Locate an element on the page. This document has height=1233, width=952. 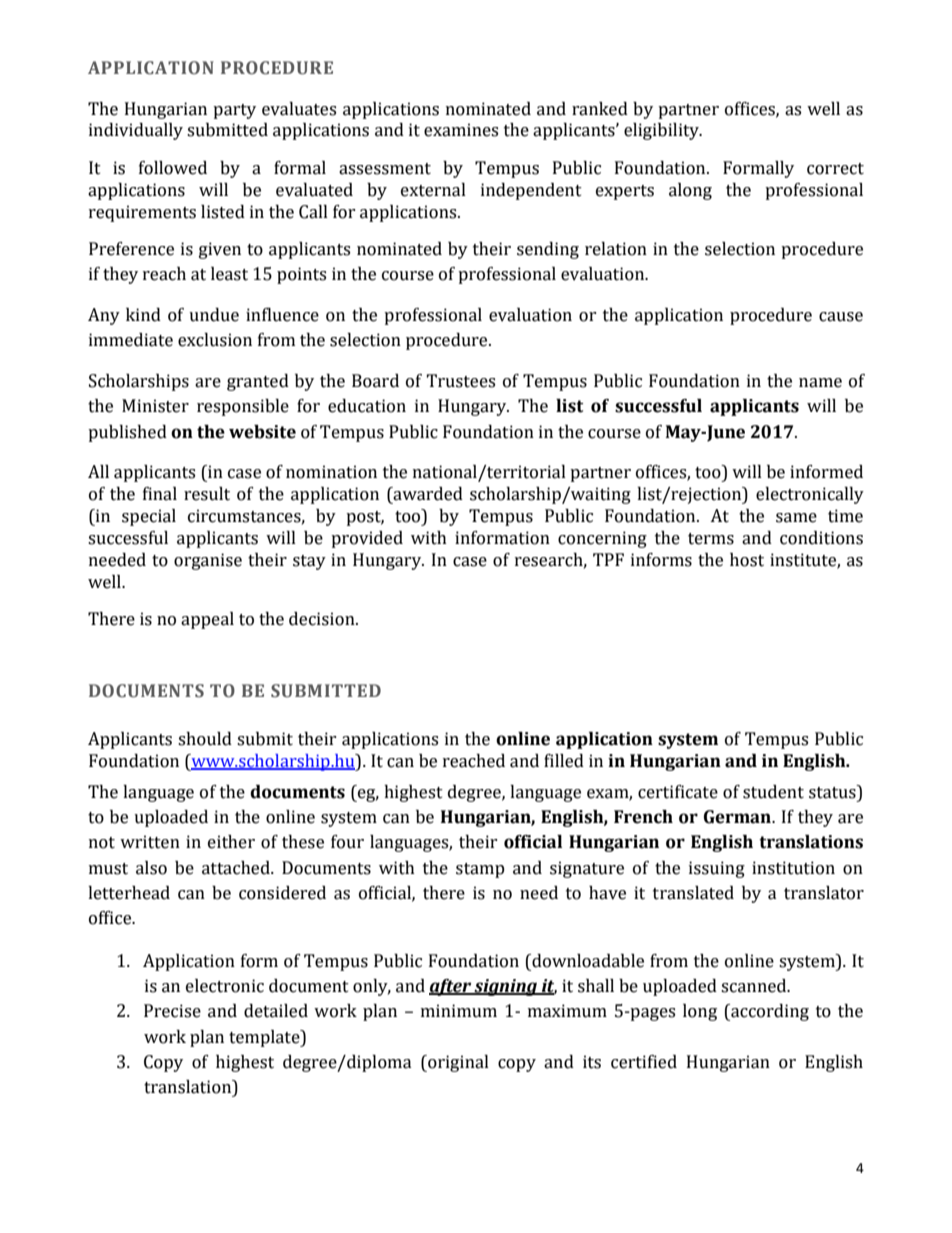
institution is located at coordinates (793, 868).
